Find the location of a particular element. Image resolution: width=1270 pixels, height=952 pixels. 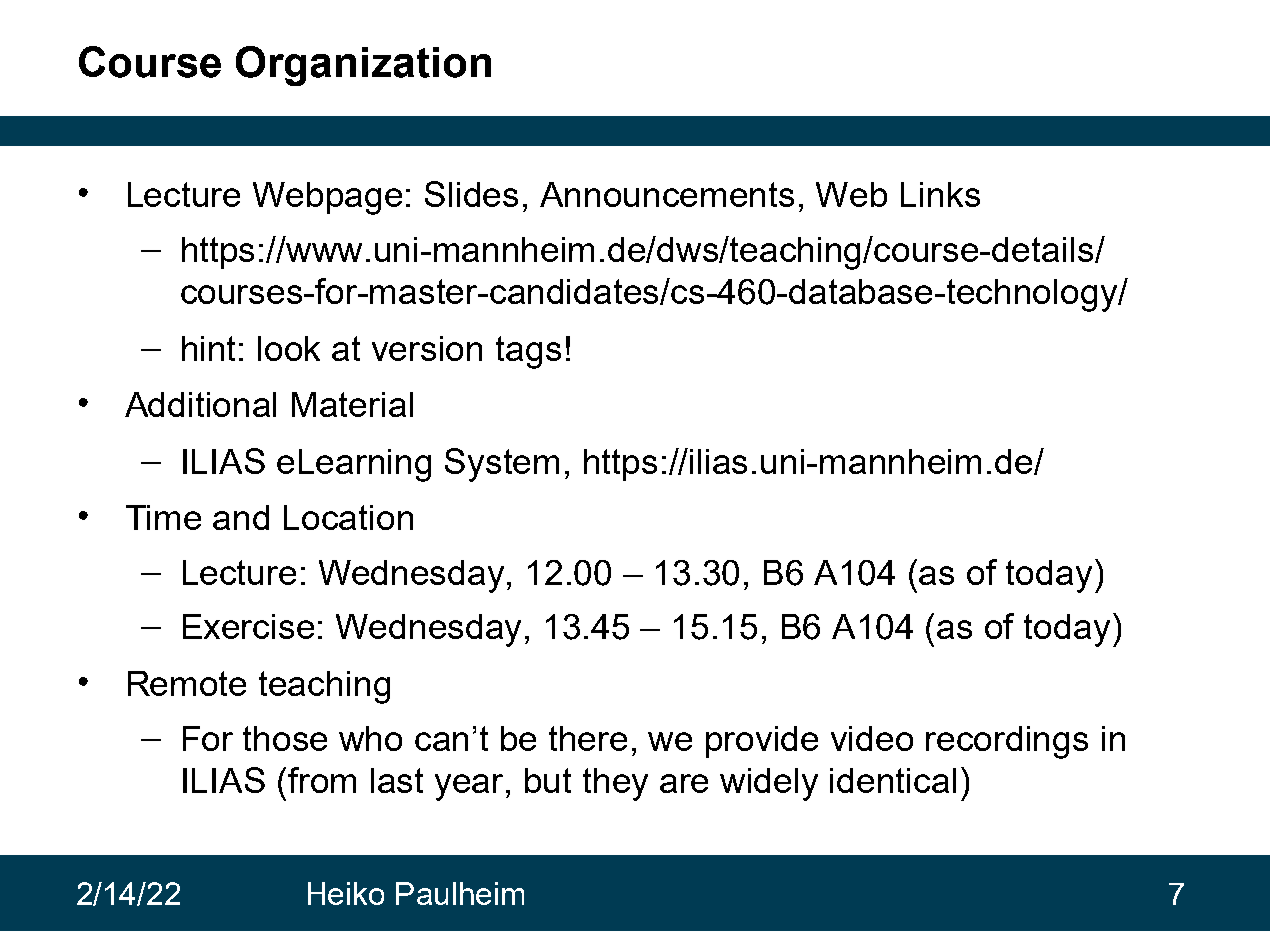

Links is located at coordinates (940, 194).
